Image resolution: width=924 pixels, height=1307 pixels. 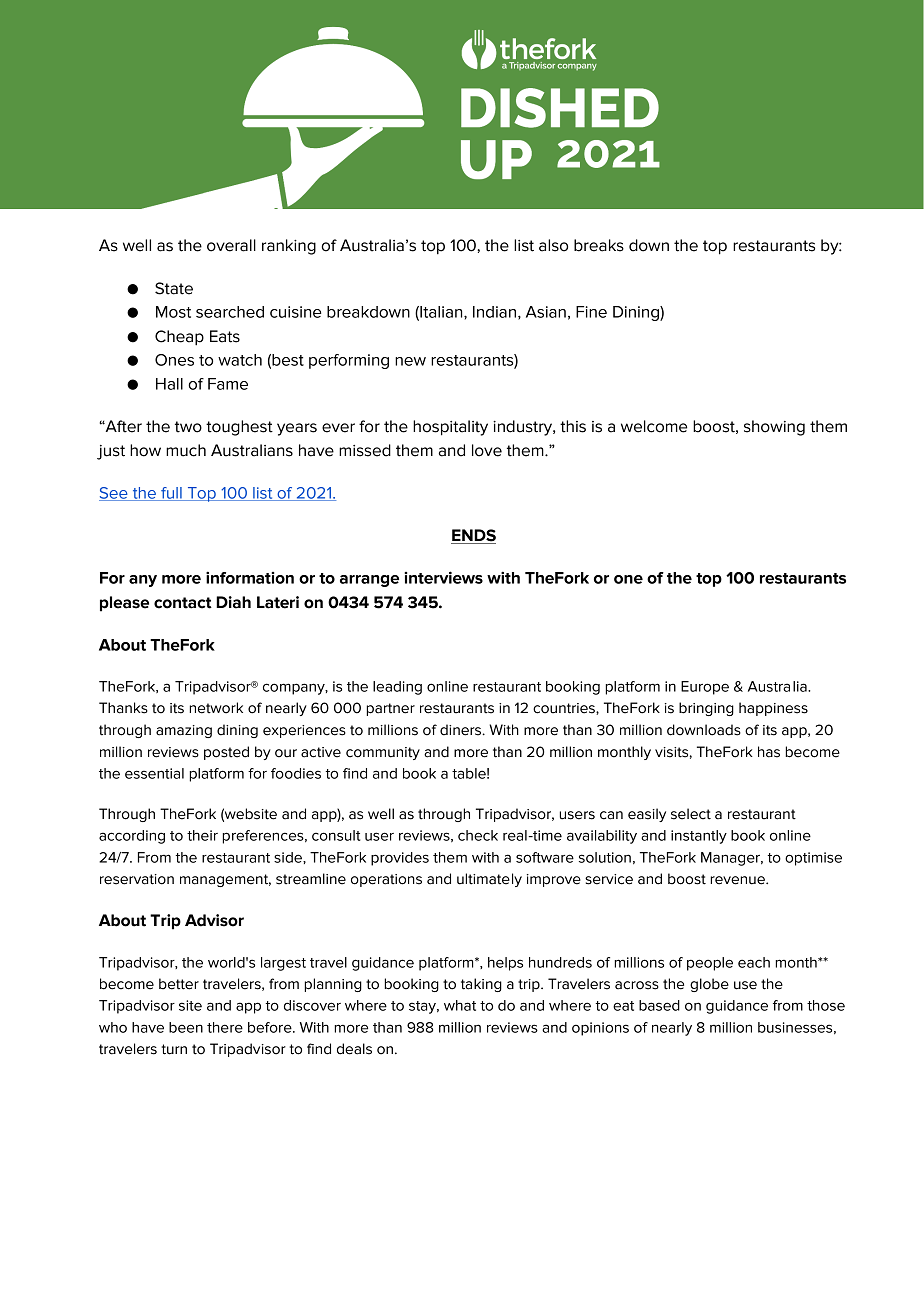 What do you see at coordinates (460, 1005) in the screenshot?
I see `what` at bounding box center [460, 1005].
